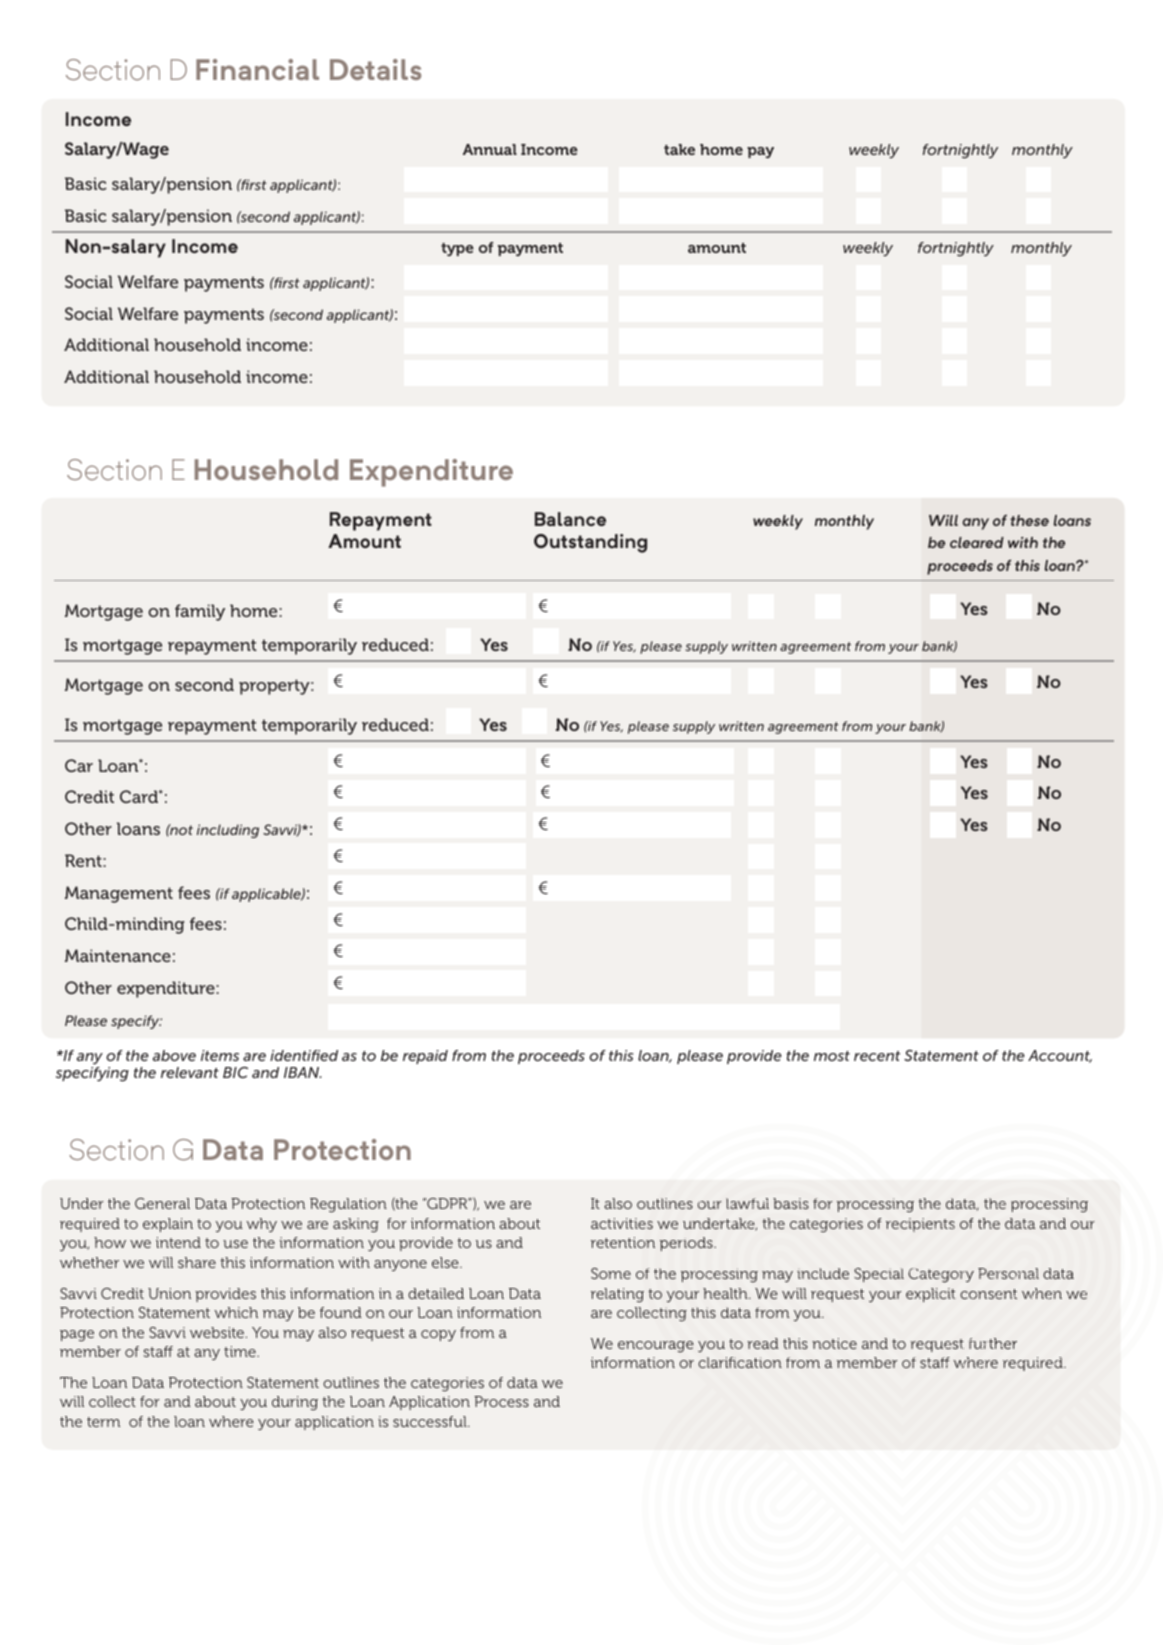 The width and height of the document is (1163, 1645). Describe the element at coordinates (877, 1056) in the document. I see `recent` at that location.
